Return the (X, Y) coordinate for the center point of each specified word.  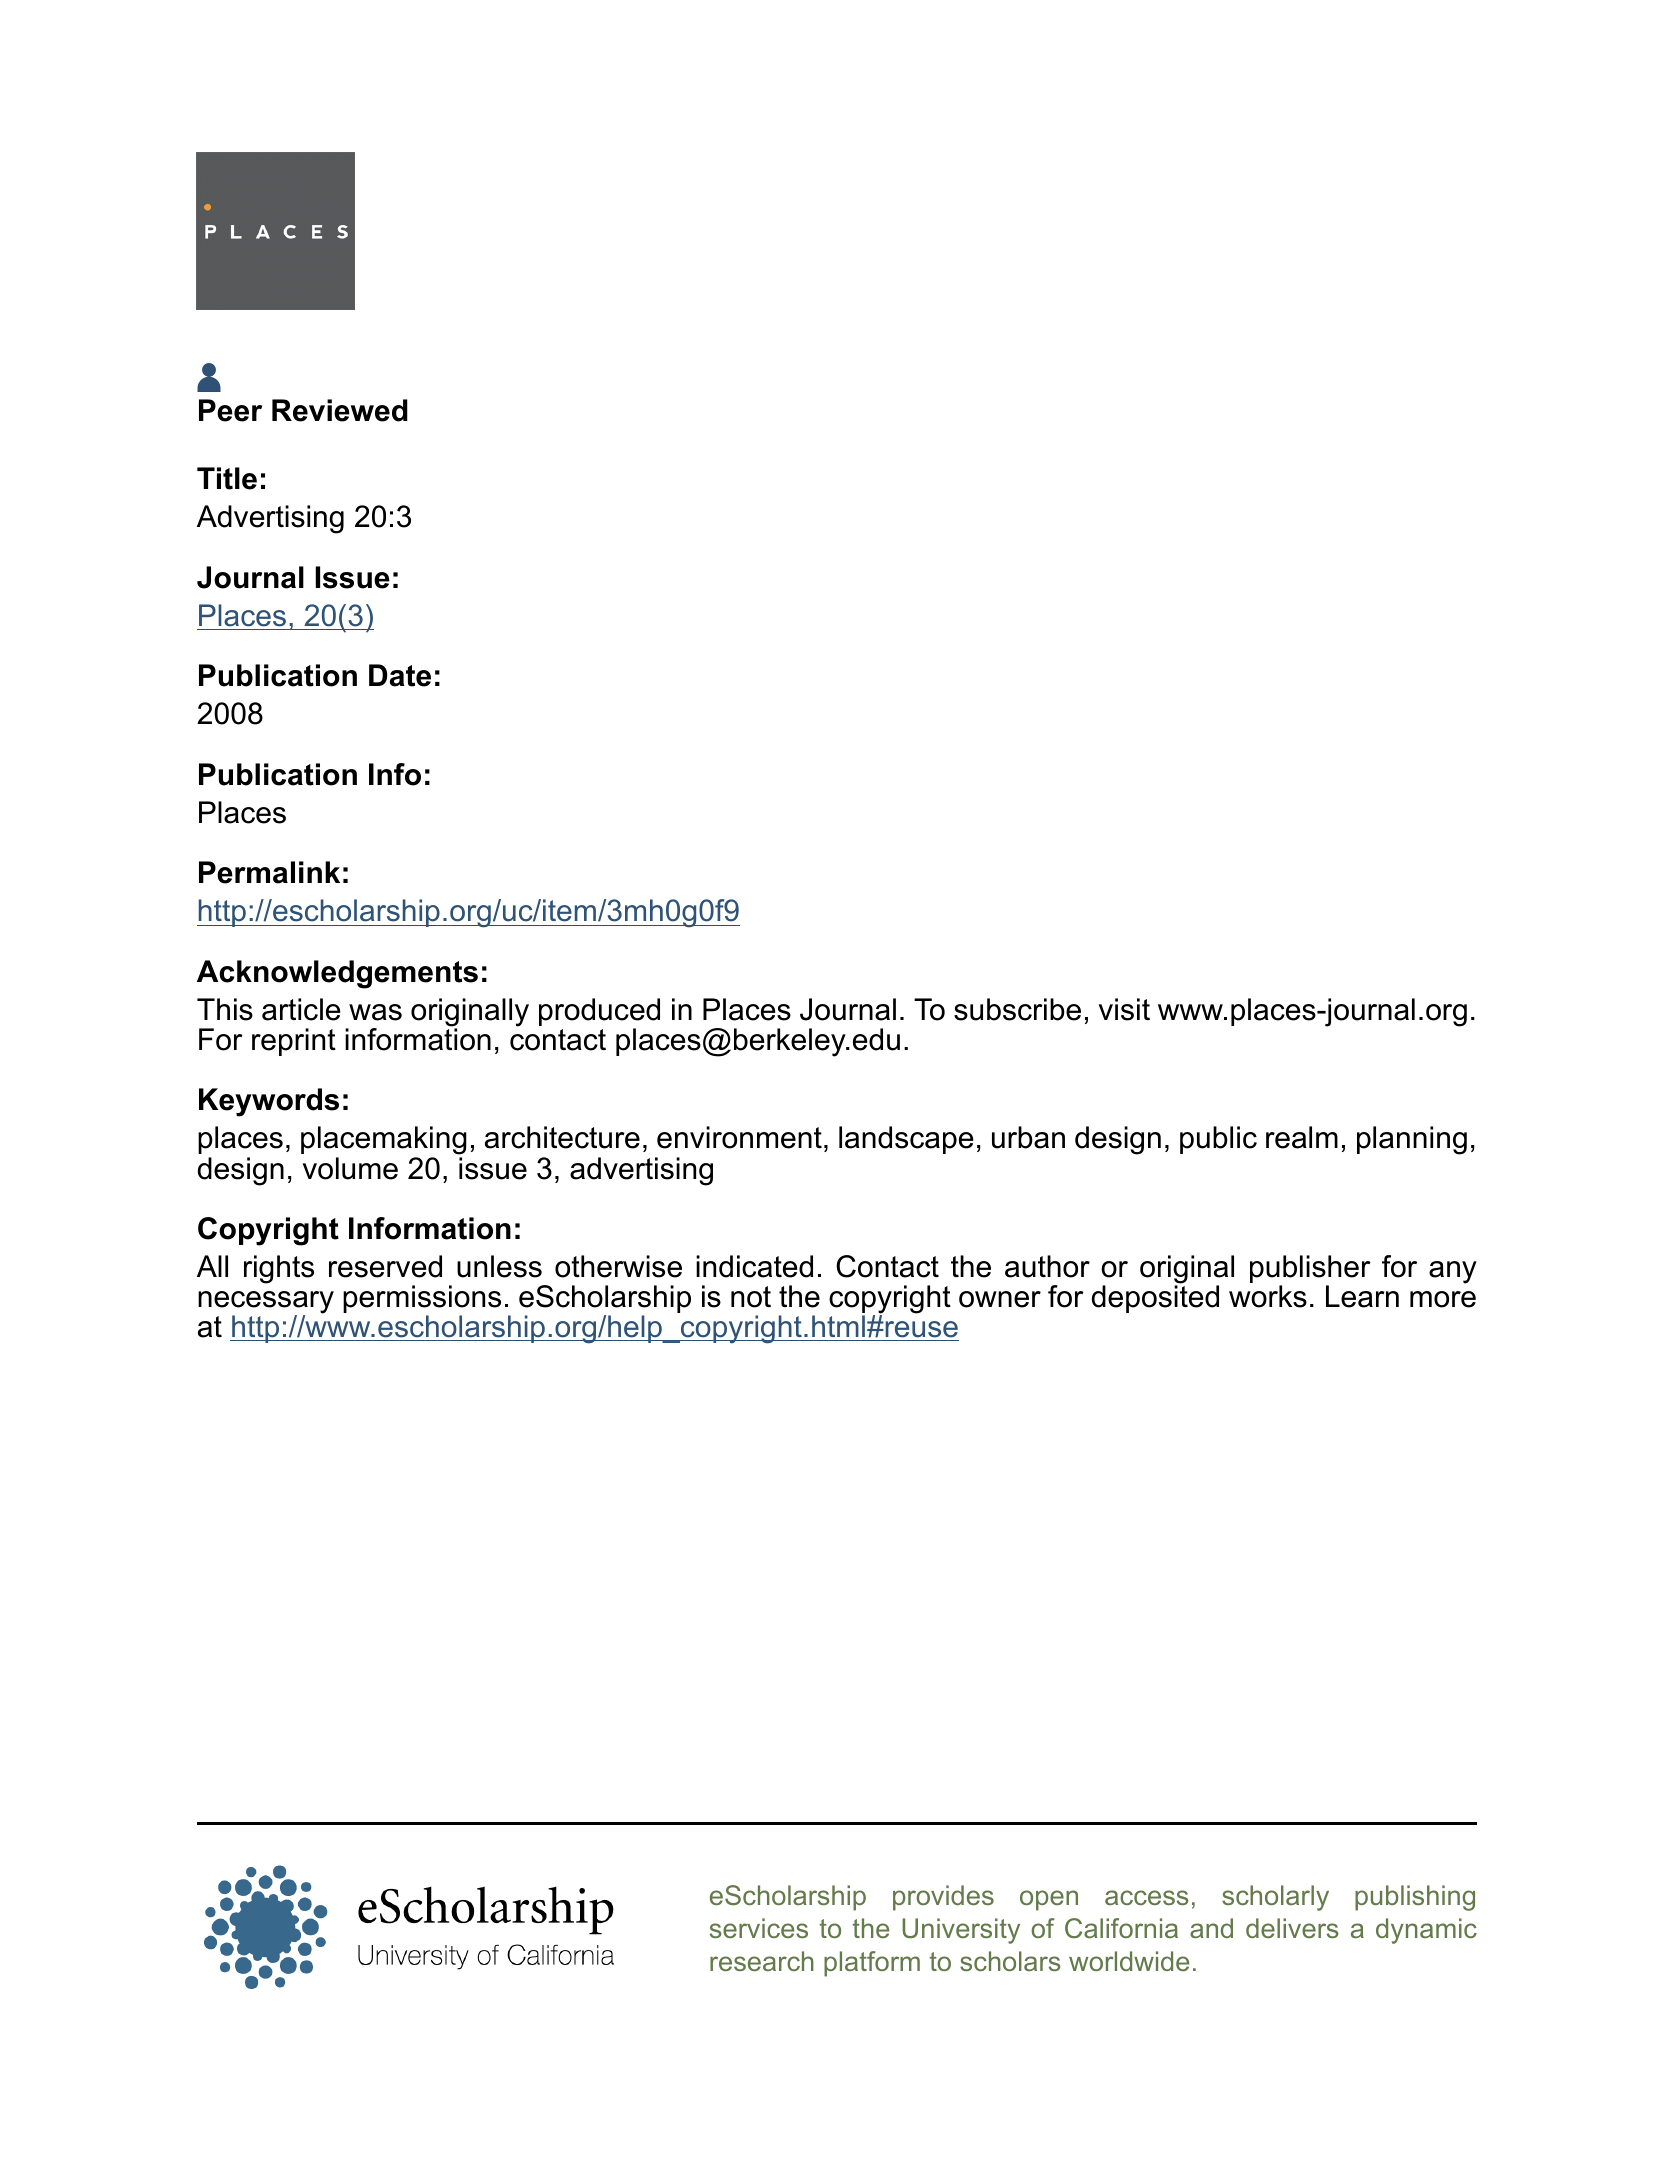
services (759, 1928)
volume (350, 1168)
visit (1124, 1009)
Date (400, 675)
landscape (906, 1140)
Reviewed (340, 410)
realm (1302, 1137)
